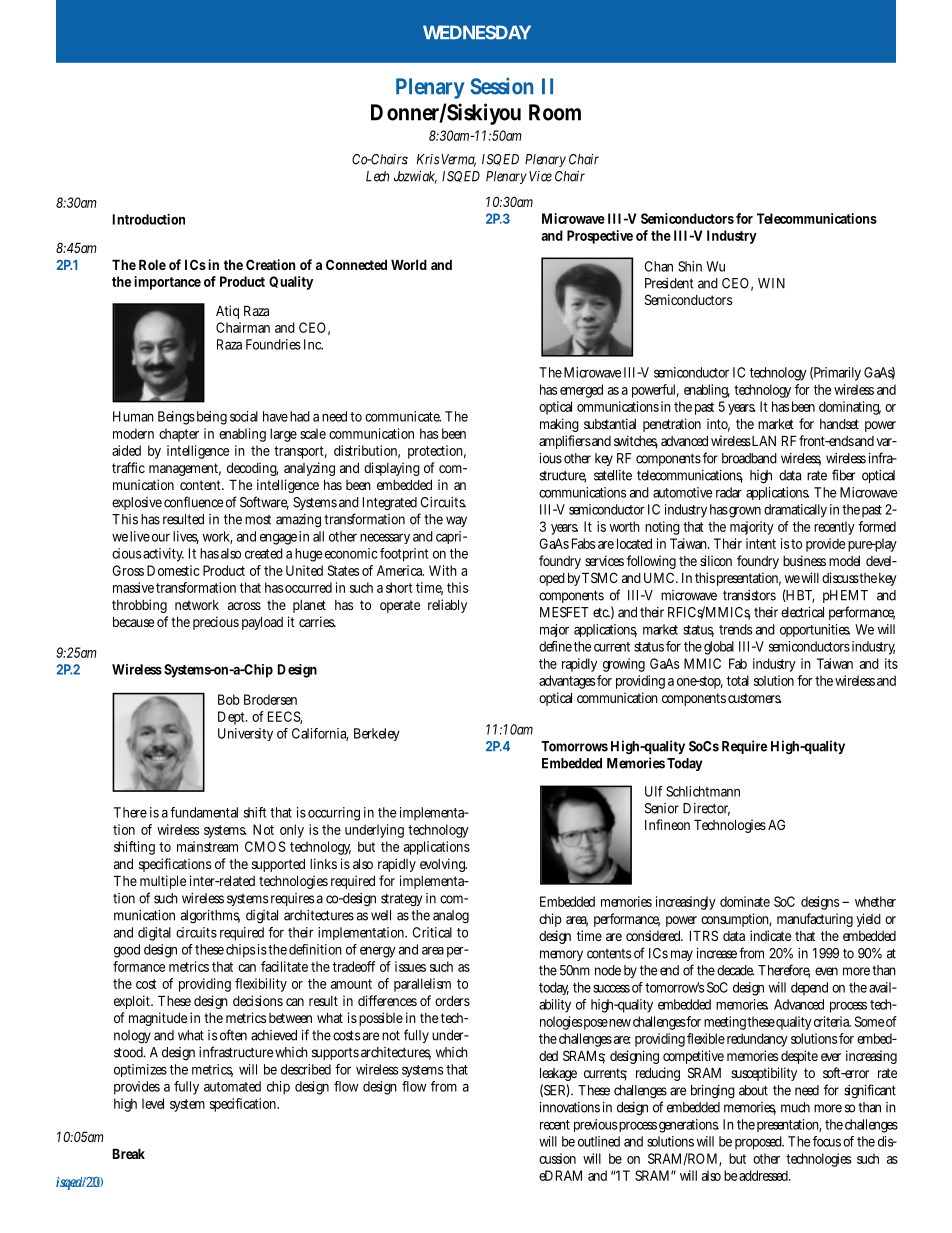 The height and width of the screenshot is (1233, 952). I want to click on Lech, so click(377, 176).
